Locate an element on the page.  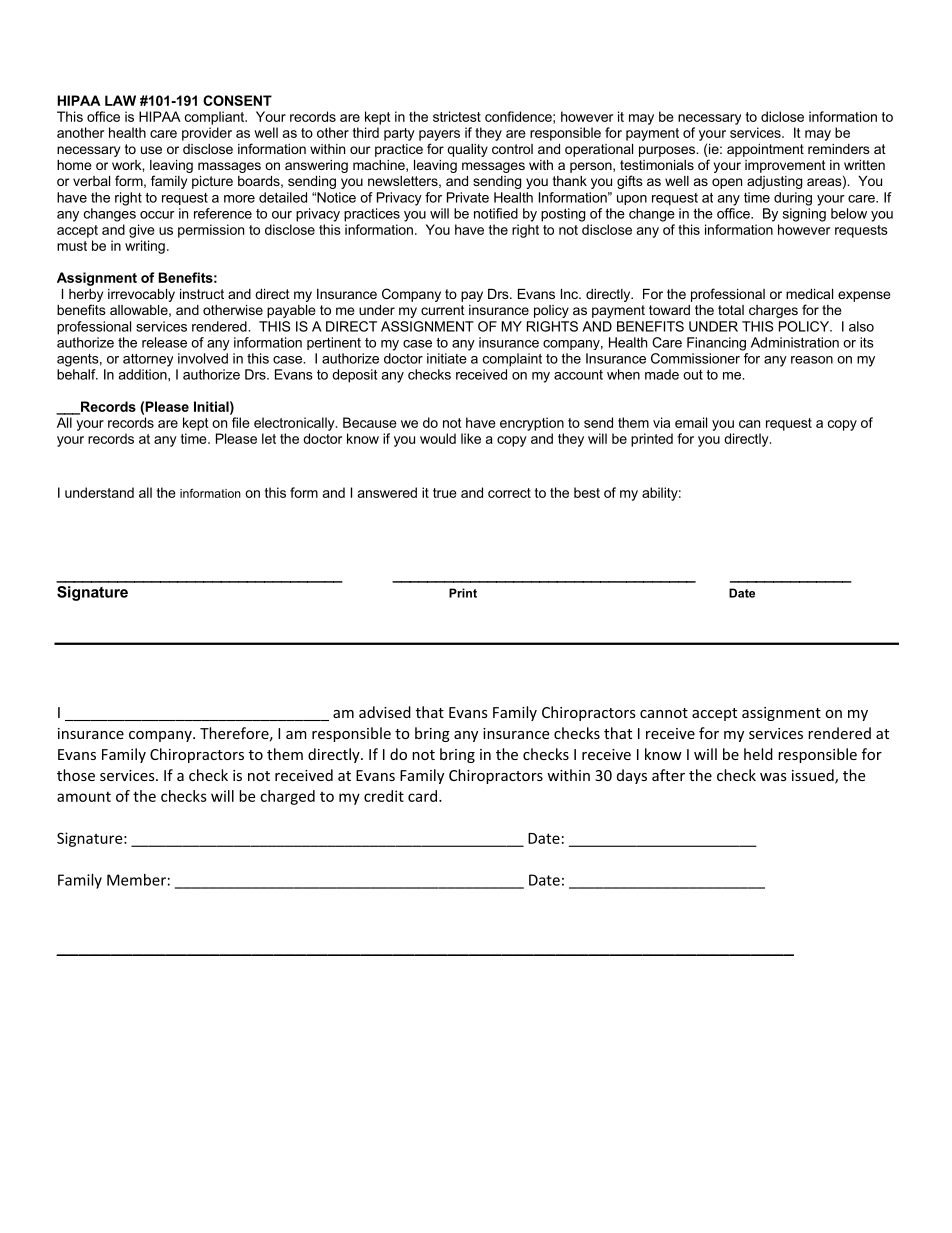
true is located at coordinates (445, 493).
